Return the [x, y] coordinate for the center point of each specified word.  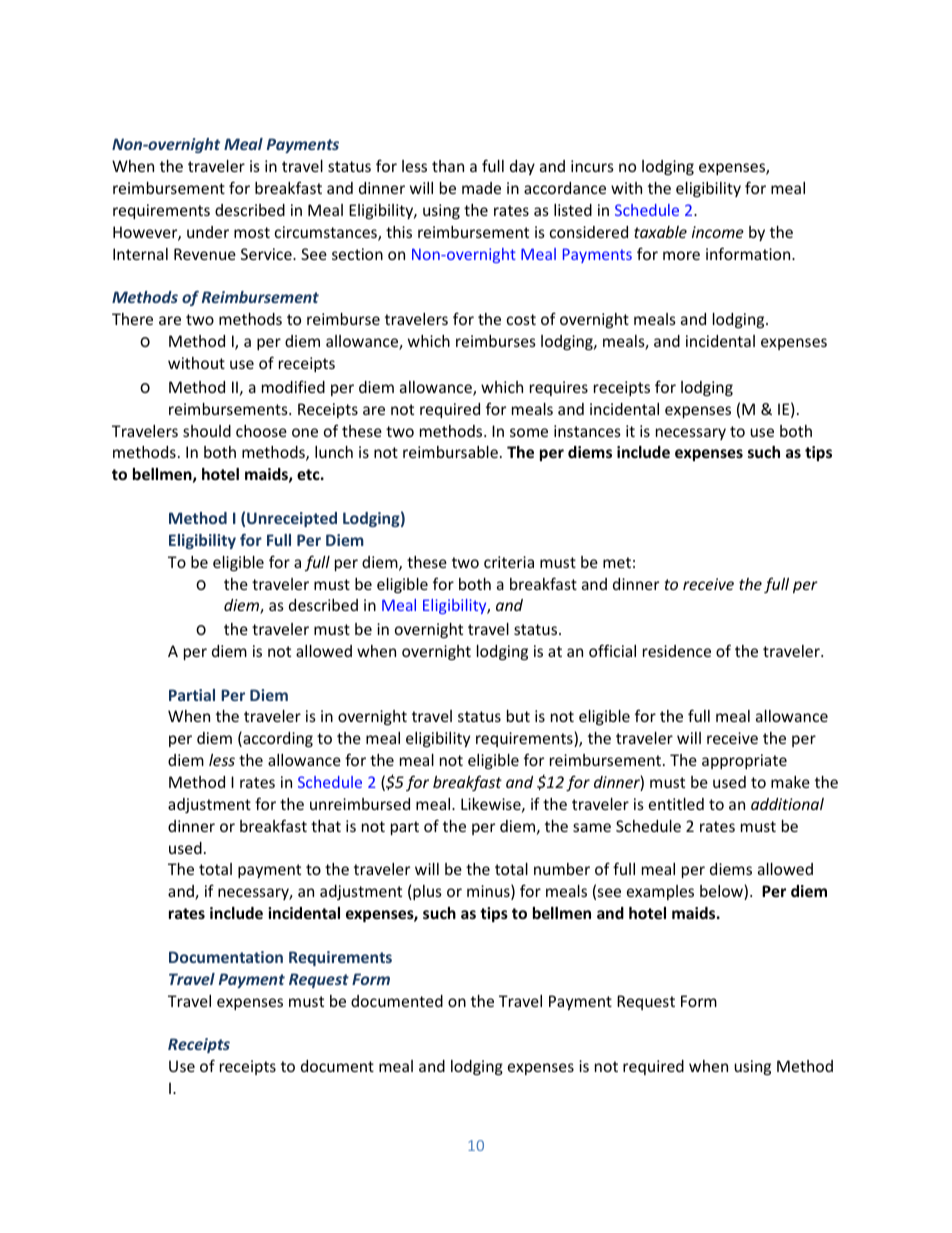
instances [587, 431]
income [718, 232]
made [481, 188]
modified [293, 386]
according [277, 739]
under [208, 232]
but [518, 716]
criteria [509, 562]
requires [559, 388]
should [207, 431]
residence [677, 651]
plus [426, 892]
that [326, 826]
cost [521, 319]
